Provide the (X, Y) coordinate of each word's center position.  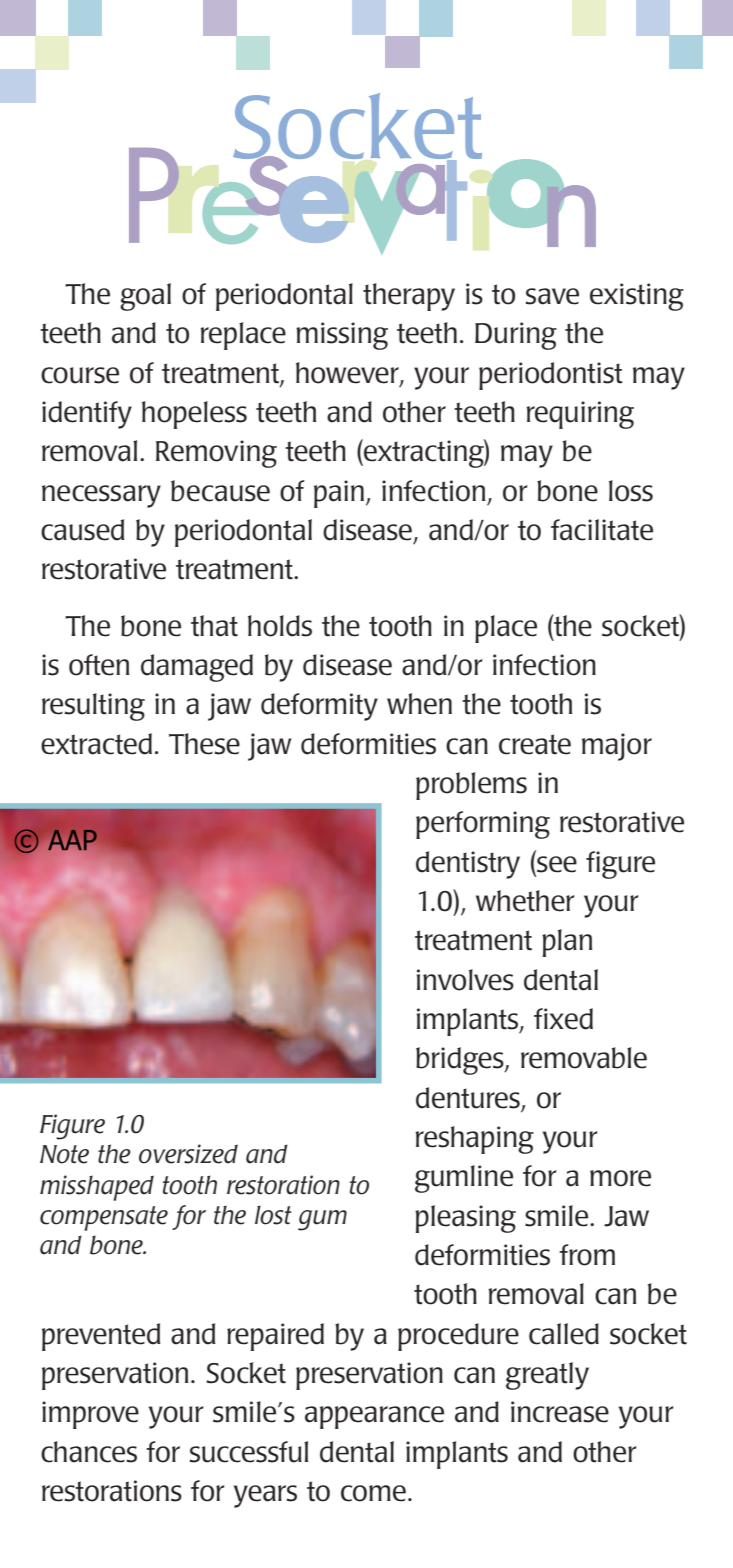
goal (145, 297)
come (373, 1493)
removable (584, 1058)
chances (89, 1452)
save (552, 296)
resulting (93, 707)
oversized (188, 1154)
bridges (461, 1061)
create (535, 744)
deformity (319, 707)
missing (342, 336)
